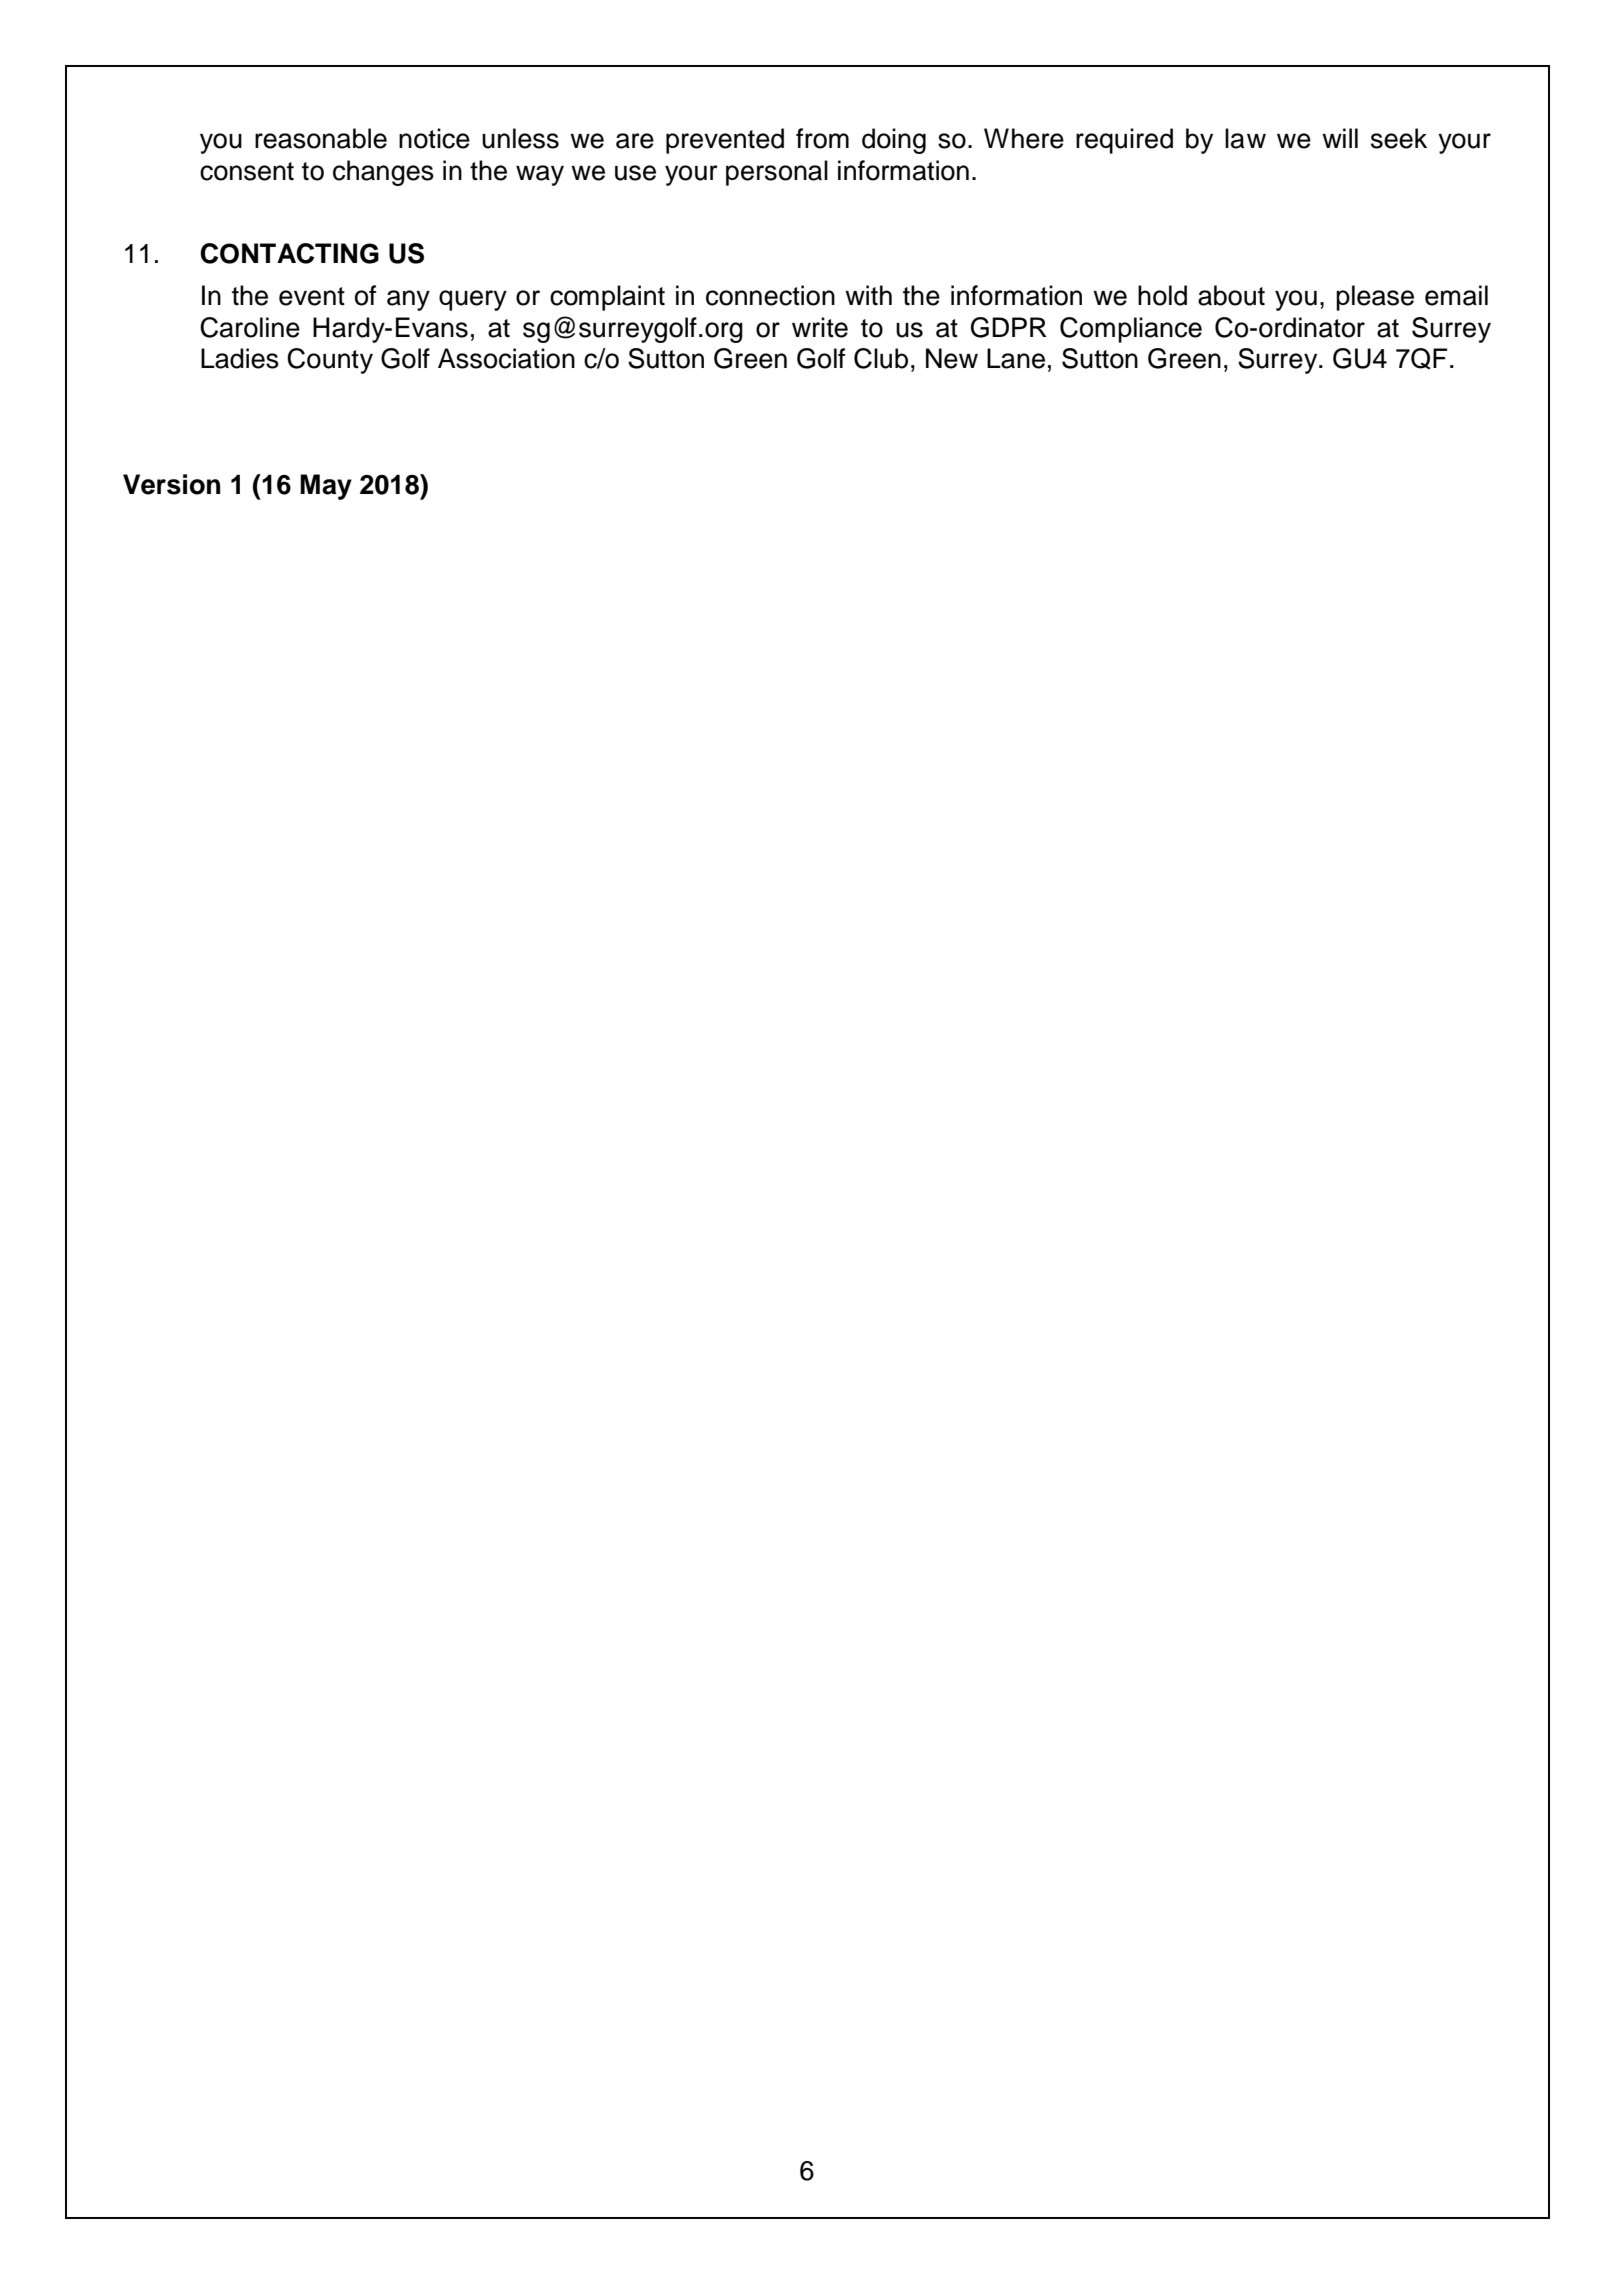  What do you see at coordinates (822, 138) in the screenshot?
I see `from` at bounding box center [822, 138].
